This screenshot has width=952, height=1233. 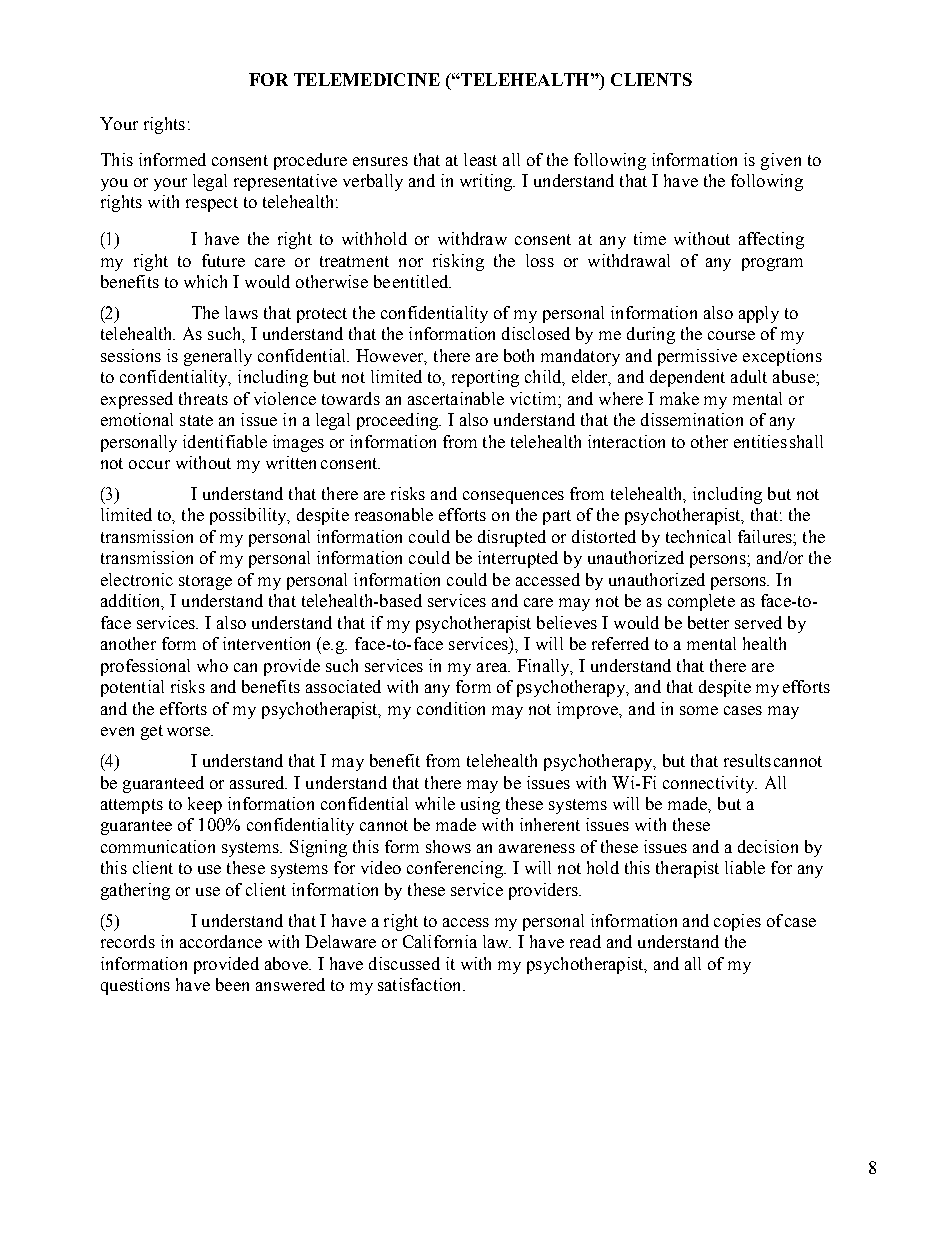 I want to click on area, so click(x=493, y=667).
